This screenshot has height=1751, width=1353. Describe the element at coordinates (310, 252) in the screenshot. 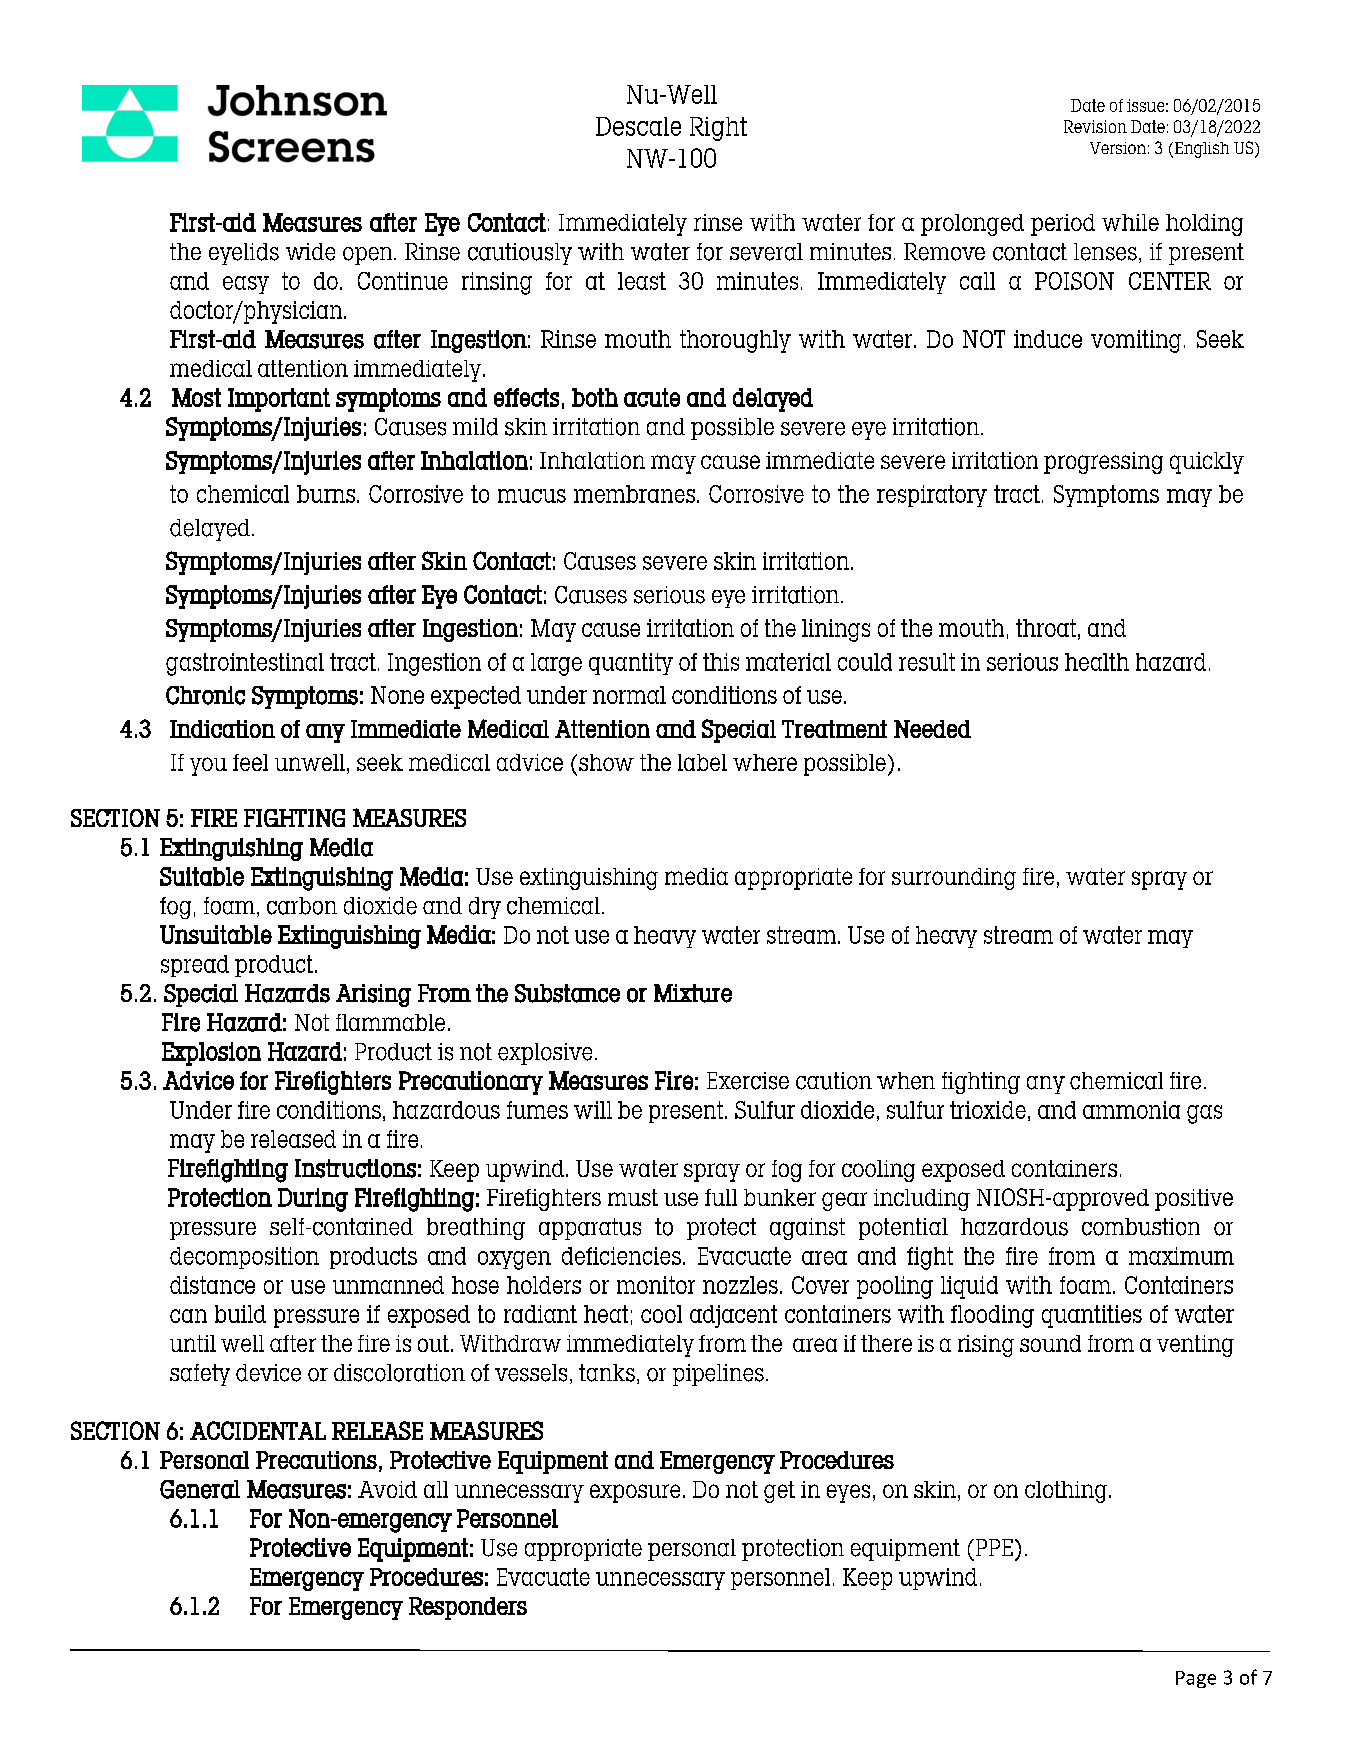

I see `wide` at that location.
